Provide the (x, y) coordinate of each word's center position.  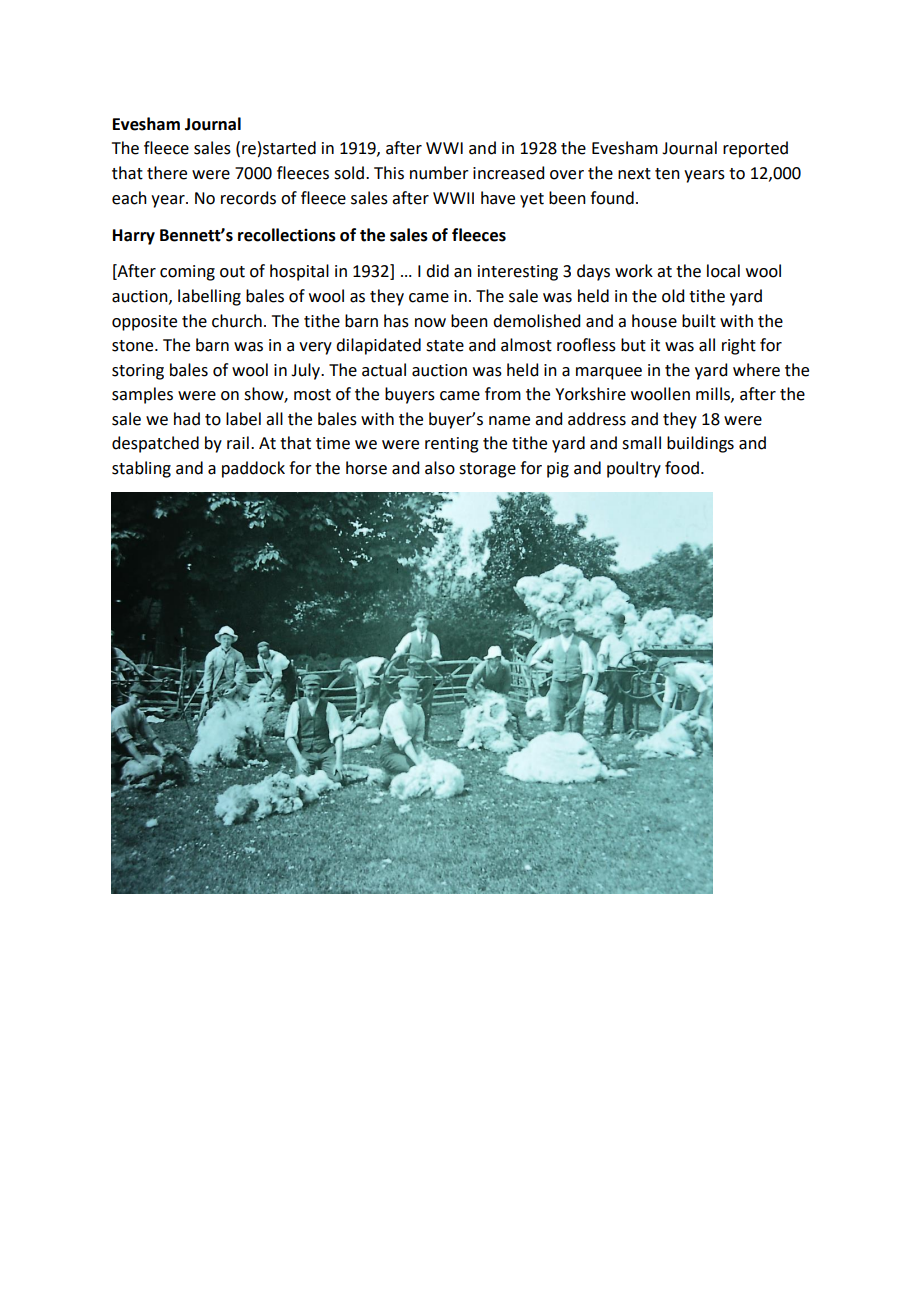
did (437, 271)
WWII (453, 198)
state (445, 346)
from (503, 394)
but (633, 345)
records (248, 198)
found (612, 198)
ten (667, 174)
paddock (253, 469)
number (439, 173)
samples (142, 395)
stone (134, 346)
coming (187, 273)
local (723, 271)
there (167, 173)
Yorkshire (590, 394)
